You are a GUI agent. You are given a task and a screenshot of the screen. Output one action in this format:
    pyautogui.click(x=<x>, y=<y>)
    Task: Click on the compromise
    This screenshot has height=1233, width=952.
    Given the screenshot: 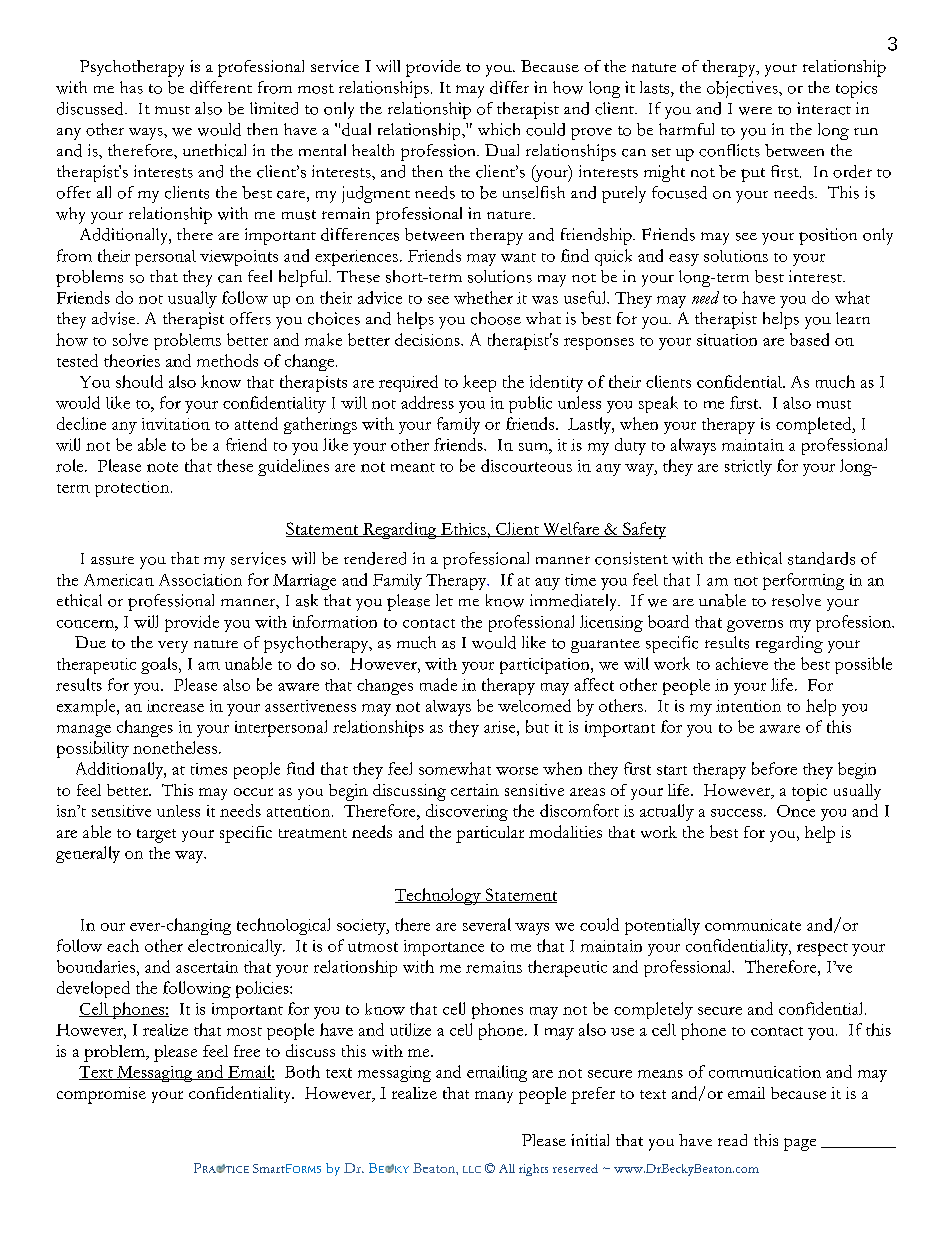 What is the action you would take?
    pyautogui.click(x=101, y=1095)
